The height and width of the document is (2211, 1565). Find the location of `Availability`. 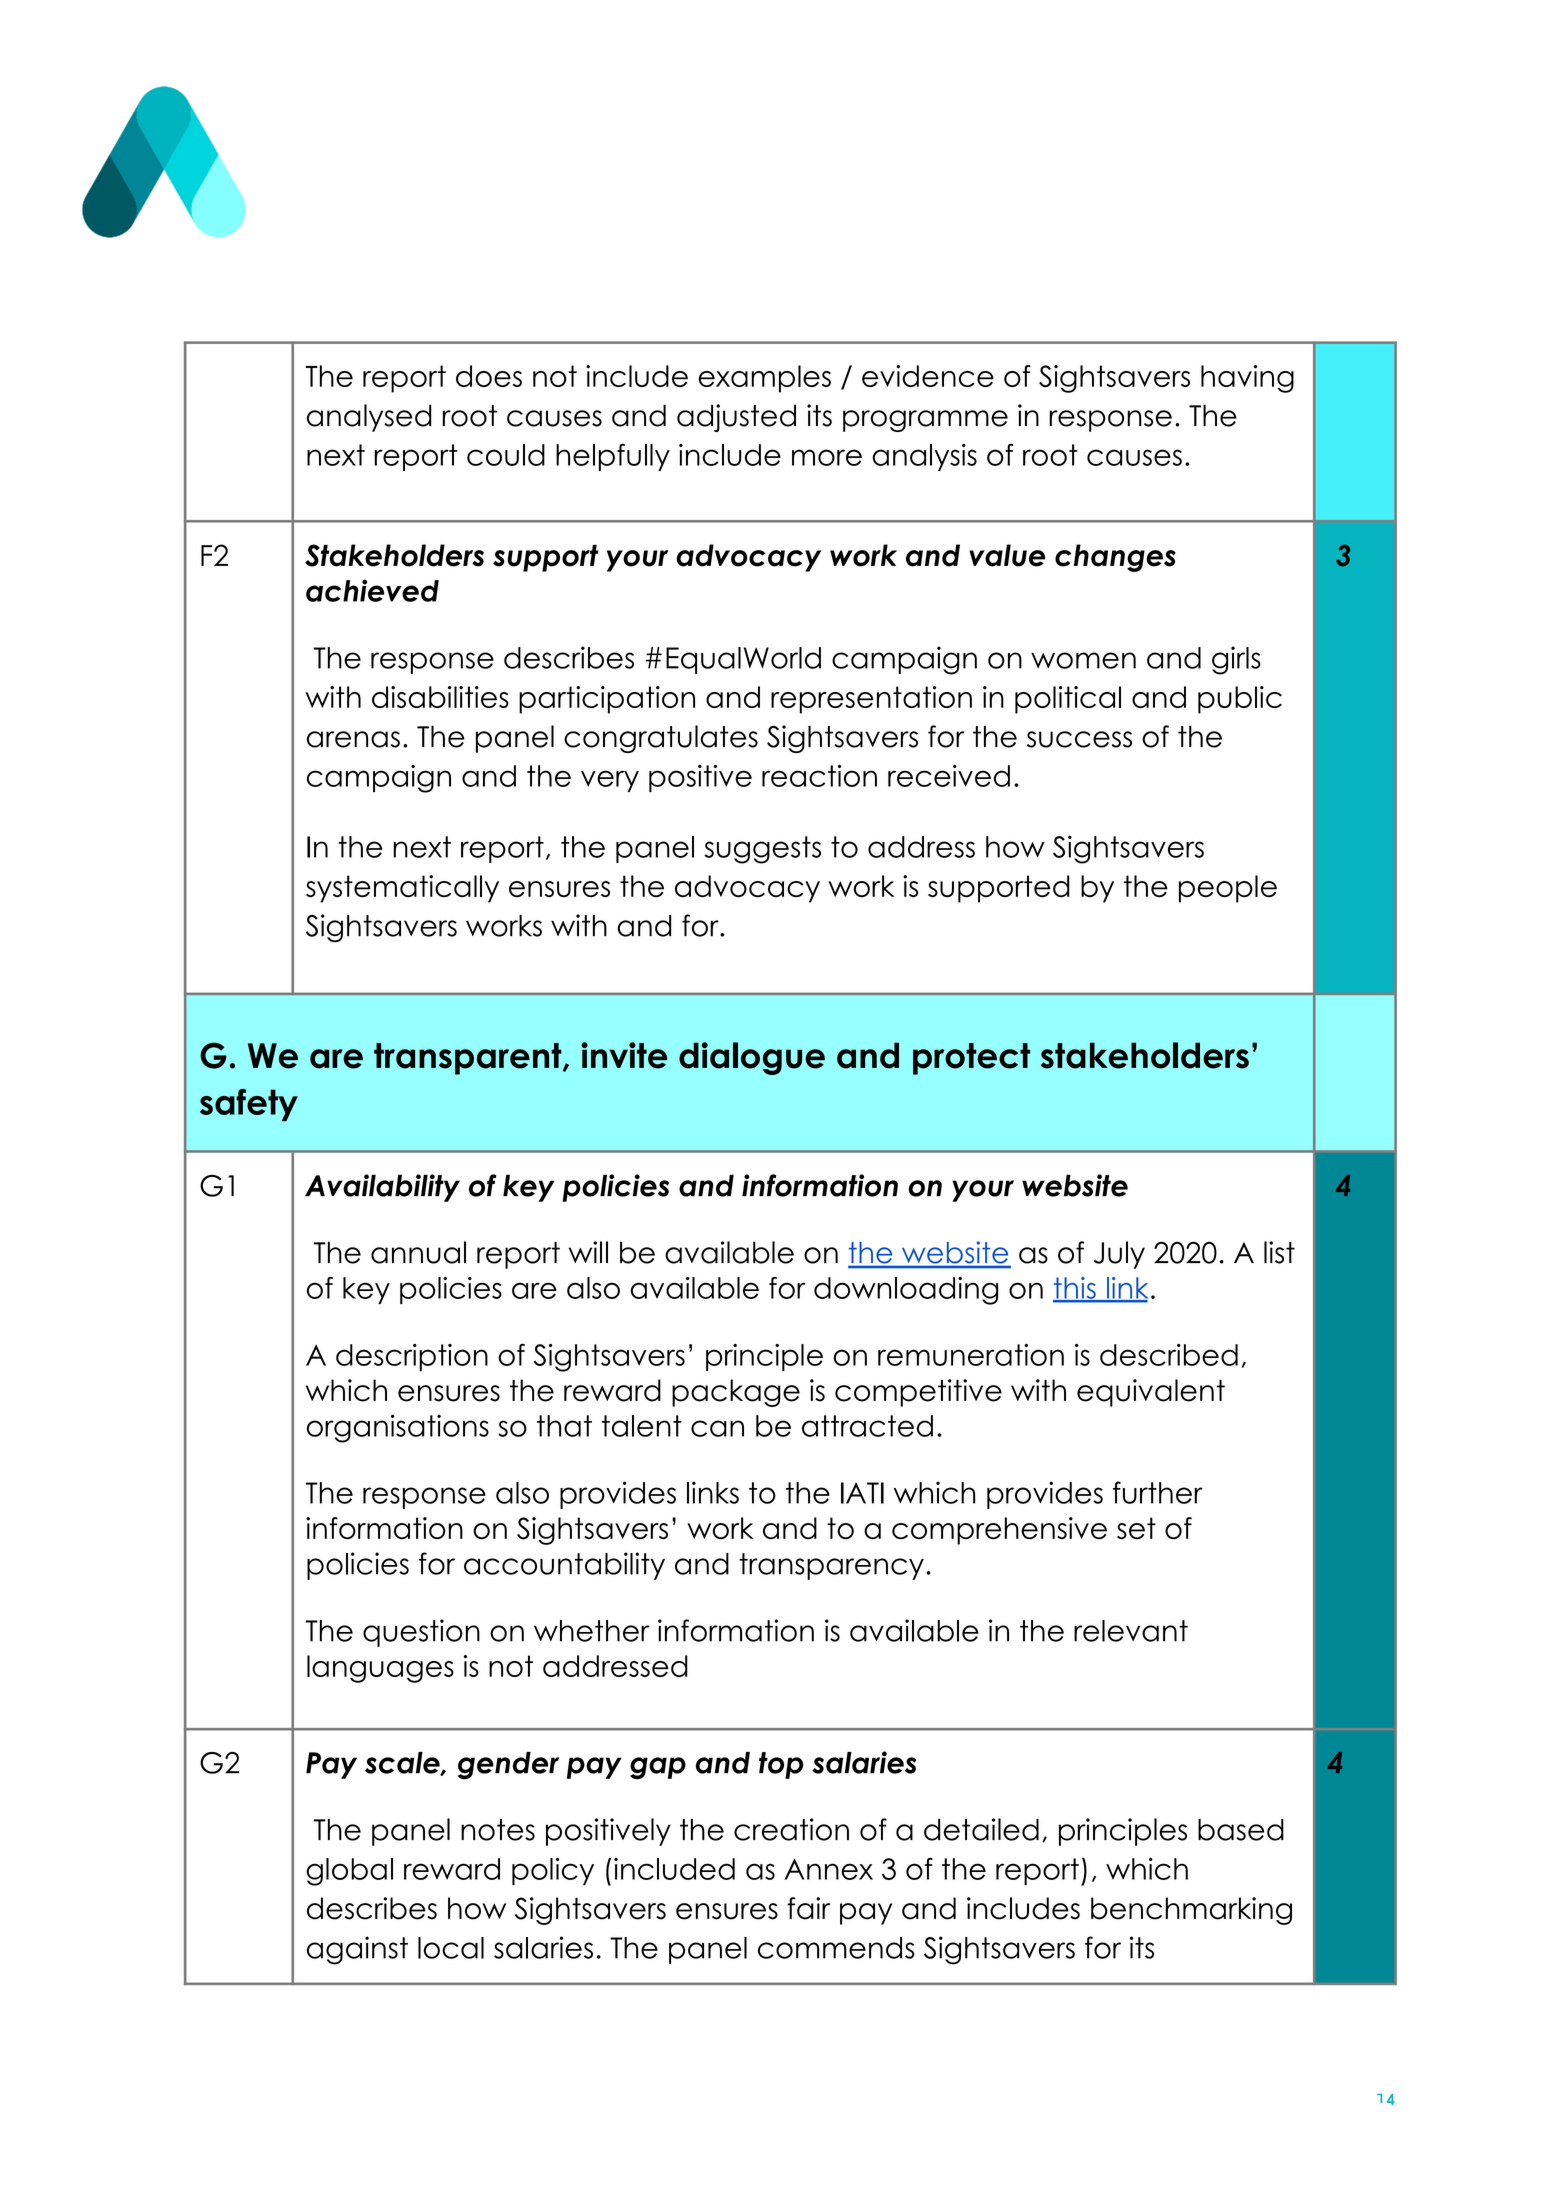

Availability is located at coordinates (382, 1188).
